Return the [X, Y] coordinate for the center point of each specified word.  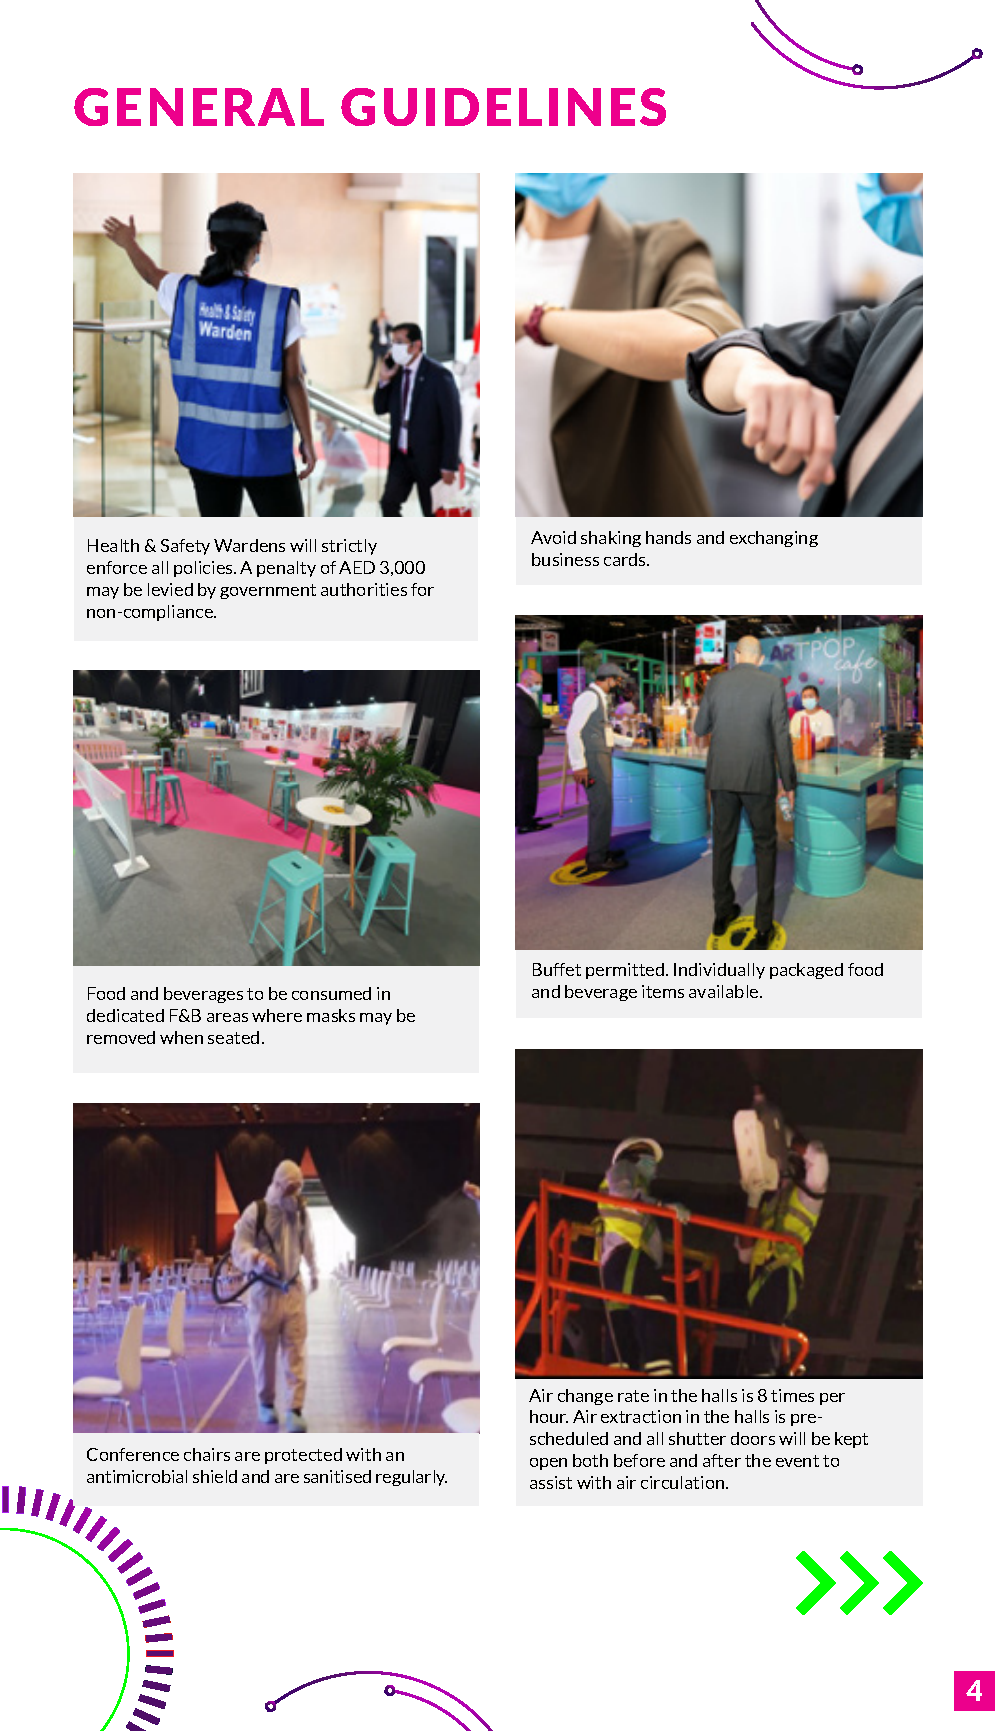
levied [170, 589]
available [725, 991]
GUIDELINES [503, 107]
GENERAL [199, 107]
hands [668, 537]
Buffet [557, 969]
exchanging [774, 539]
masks [331, 1015]
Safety [185, 547]
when [181, 1037]
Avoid [553, 537]
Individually [719, 971]
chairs [207, 1454]
